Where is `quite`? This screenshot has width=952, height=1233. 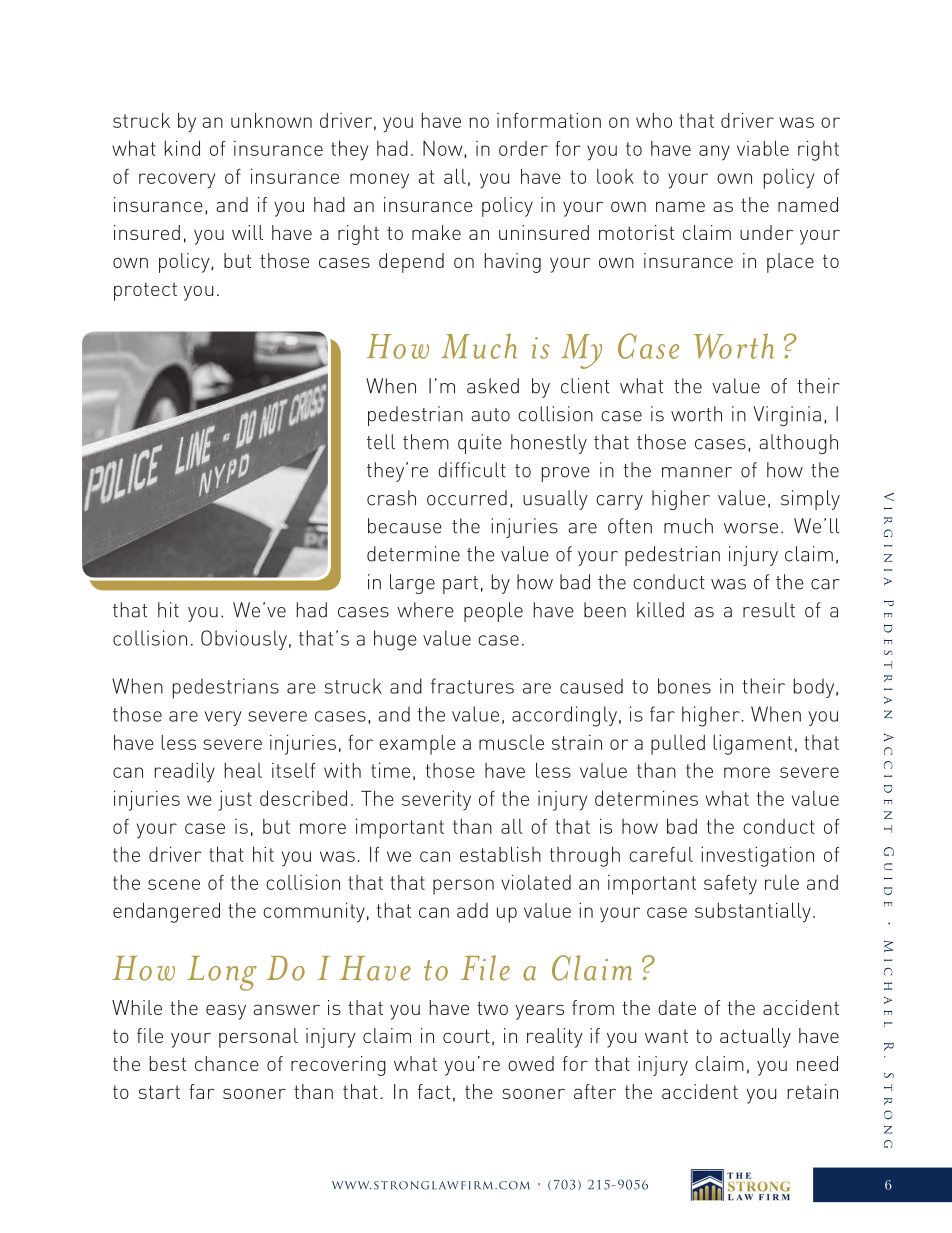
quite is located at coordinates (480, 444).
